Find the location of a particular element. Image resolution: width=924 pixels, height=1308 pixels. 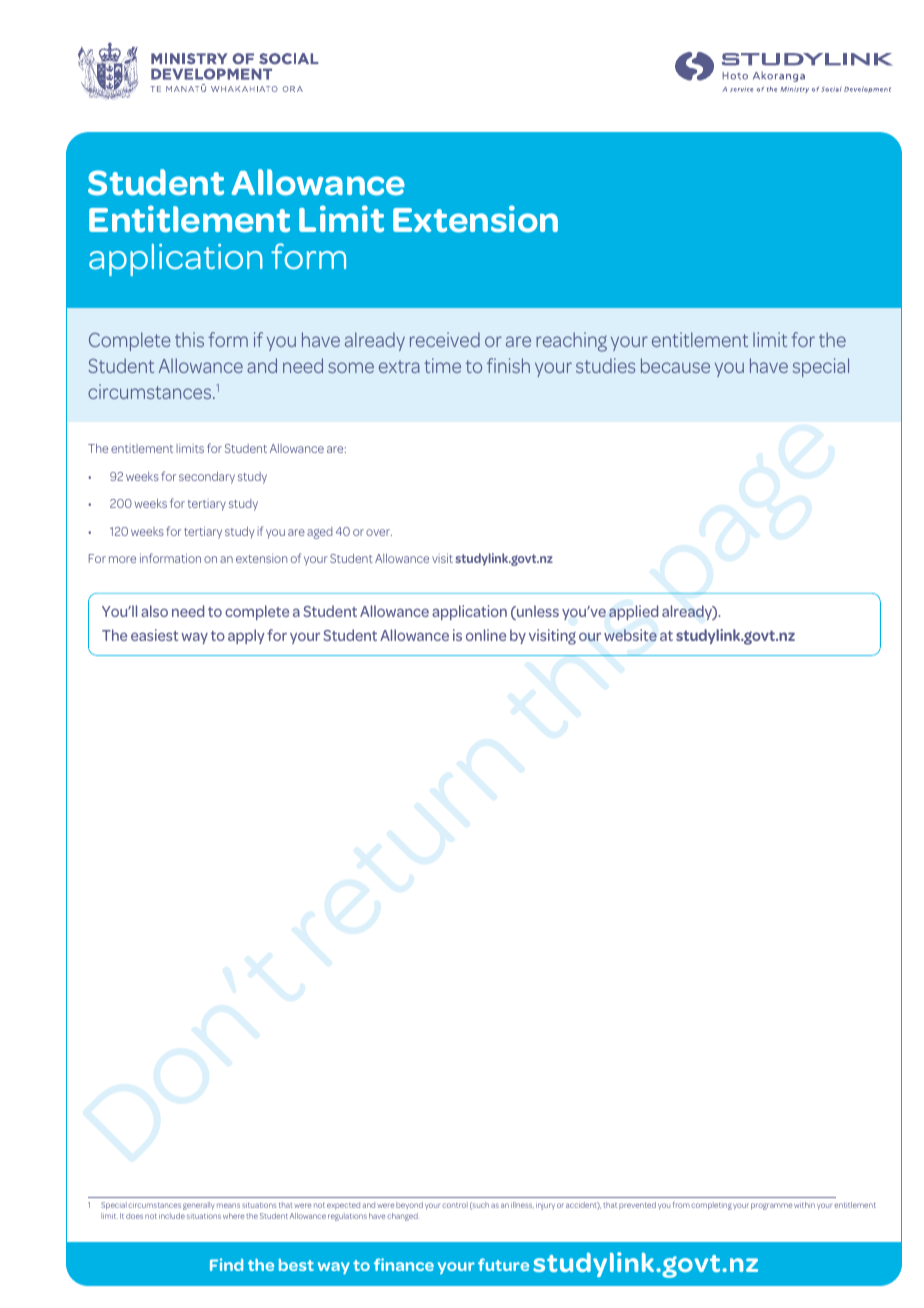

website is located at coordinates (630, 635).
